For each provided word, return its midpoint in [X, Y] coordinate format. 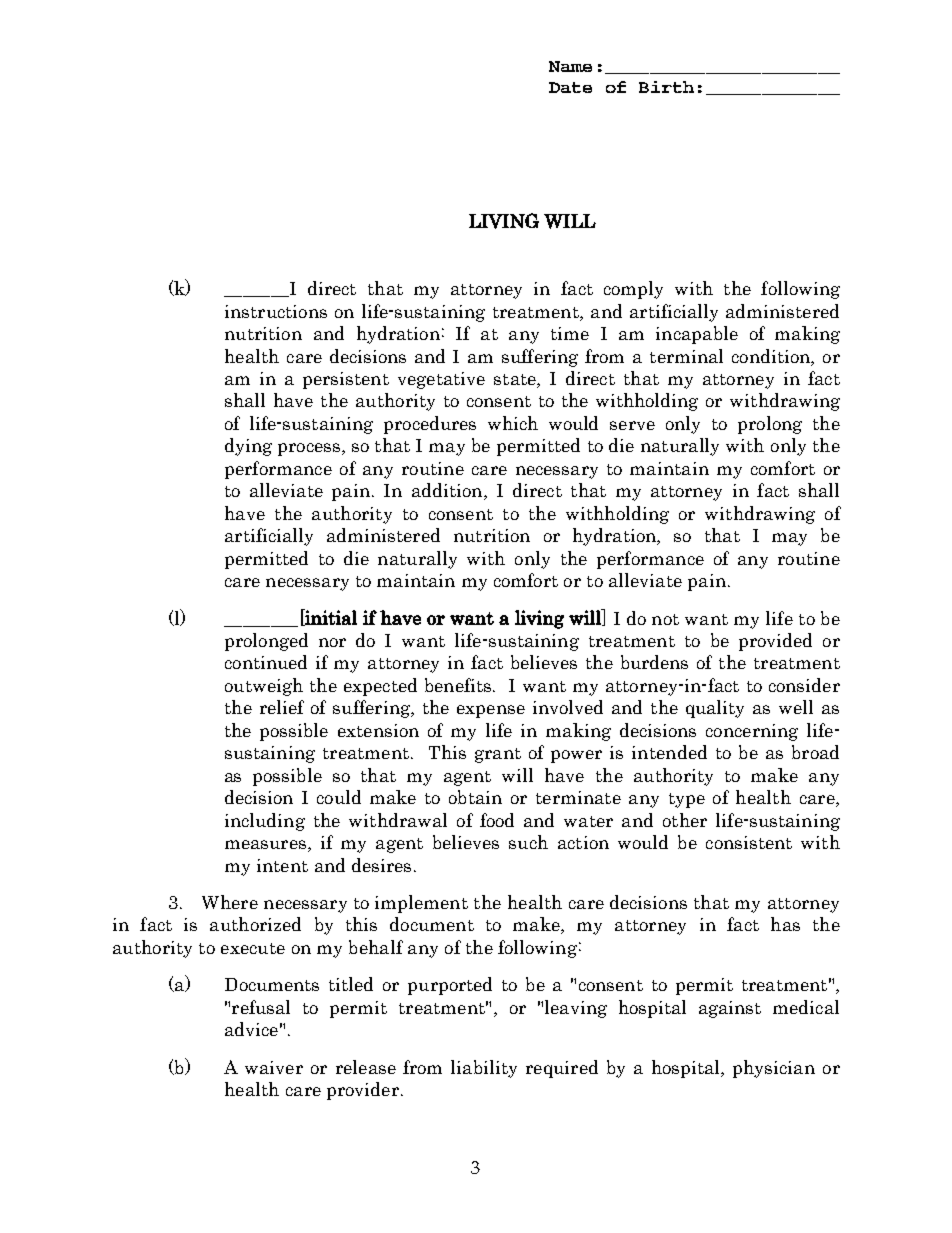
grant [498, 755]
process [309, 449]
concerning [752, 732]
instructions [276, 311]
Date [570, 87]
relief [282, 707]
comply [633, 290]
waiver [274, 1067]
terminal [686, 356]
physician [774, 1069]
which [513, 423]
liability [484, 1069]
